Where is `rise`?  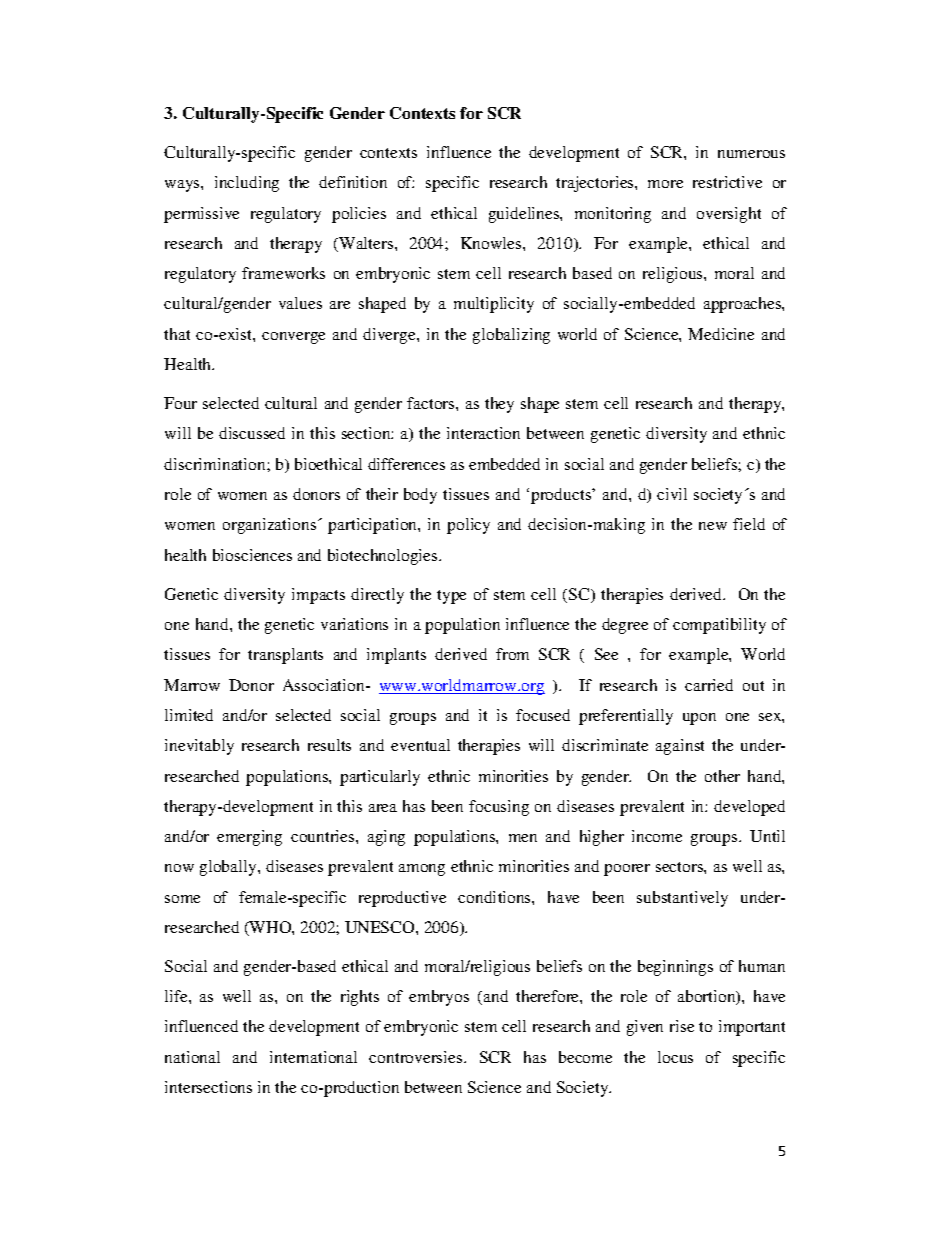 rise is located at coordinates (682, 1026).
